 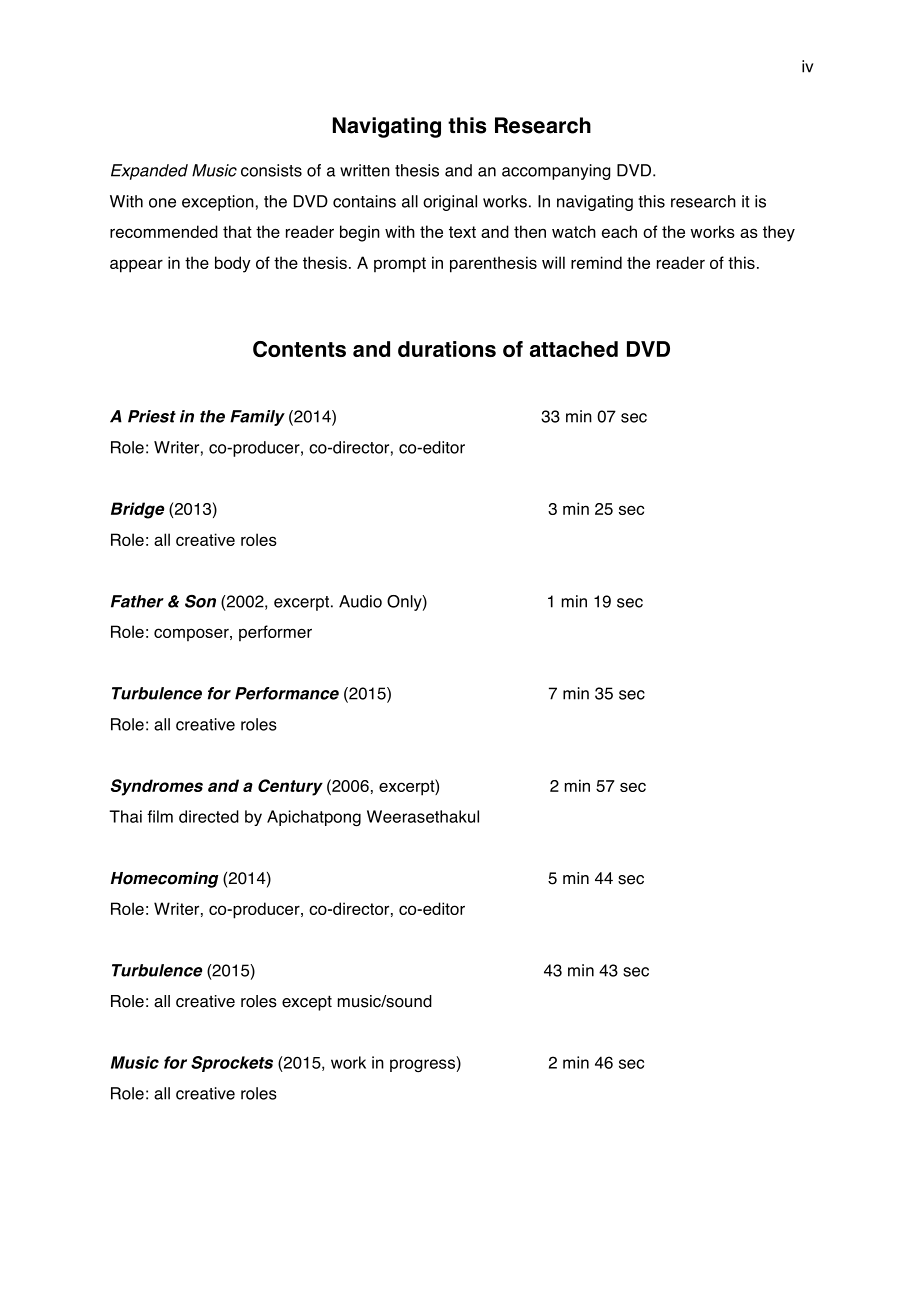 I want to click on original, so click(x=450, y=203).
